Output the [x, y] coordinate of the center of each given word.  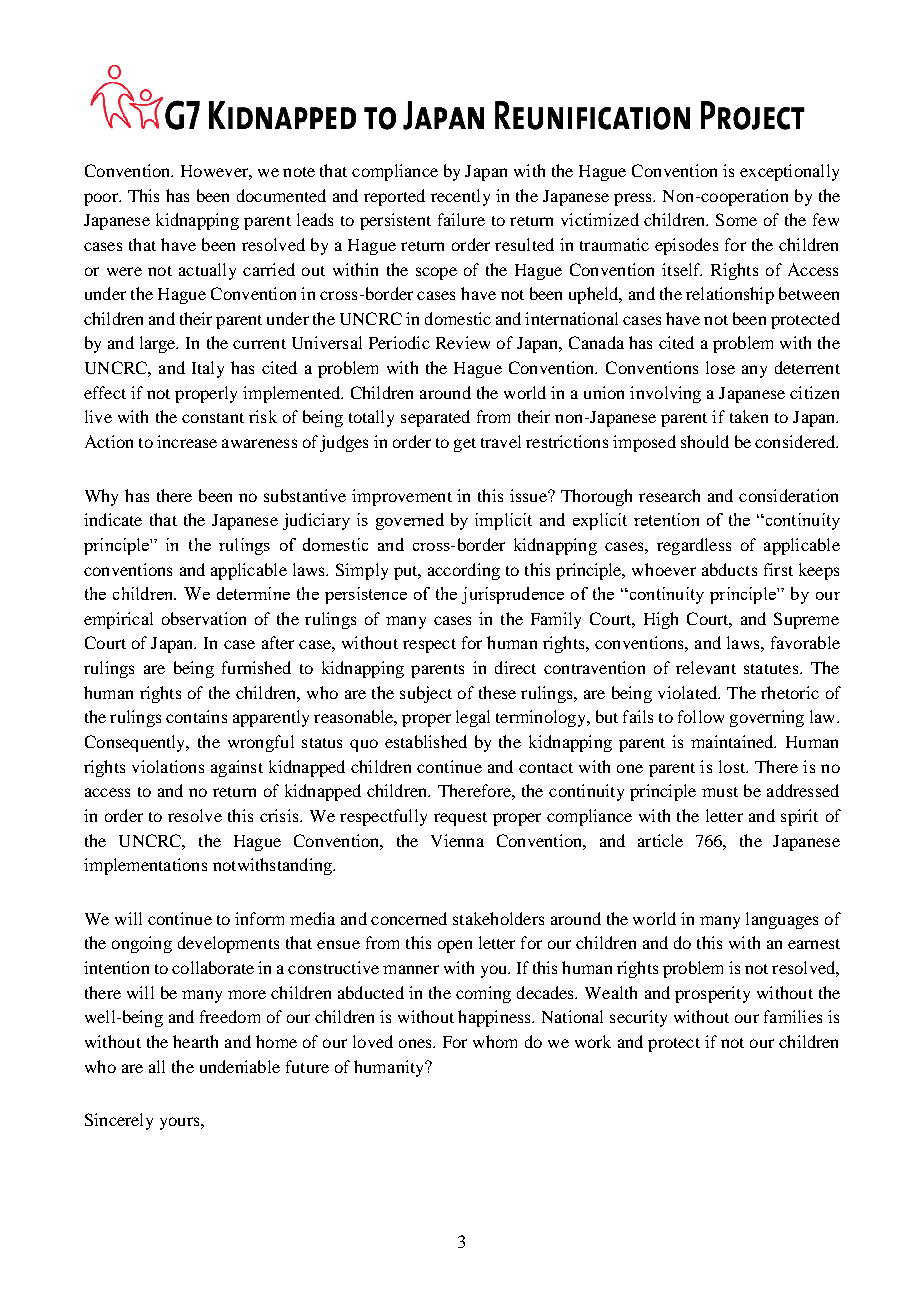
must [720, 792]
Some [736, 219]
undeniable [240, 1066]
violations [168, 766]
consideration [788, 495]
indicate [113, 519]
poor [102, 199]
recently [460, 197]
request [460, 819]
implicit [503, 521]
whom [495, 1041]
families [793, 1016]
